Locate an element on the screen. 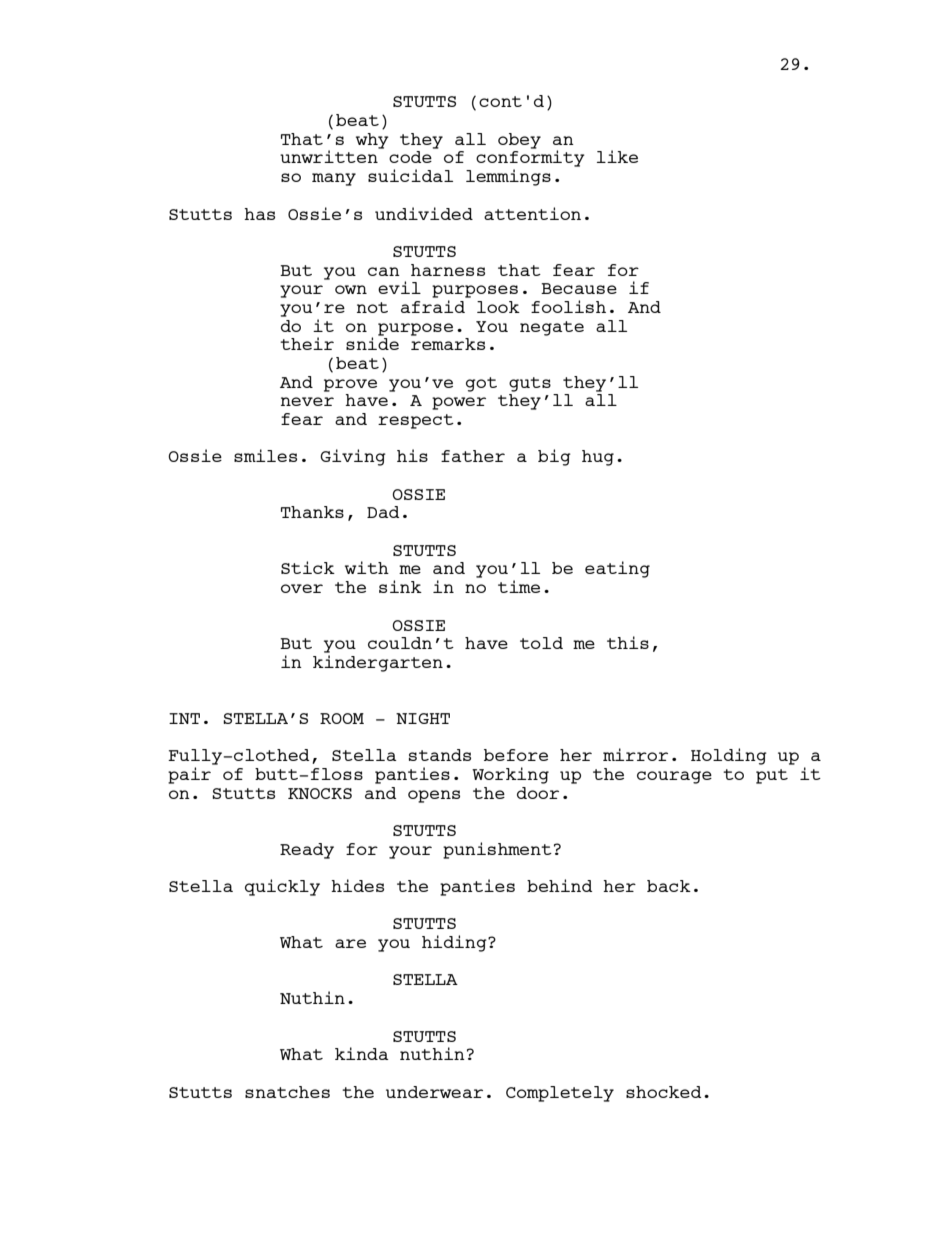 The height and width of the screenshot is (1233, 952). Working is located at coordinates (510, 775).
